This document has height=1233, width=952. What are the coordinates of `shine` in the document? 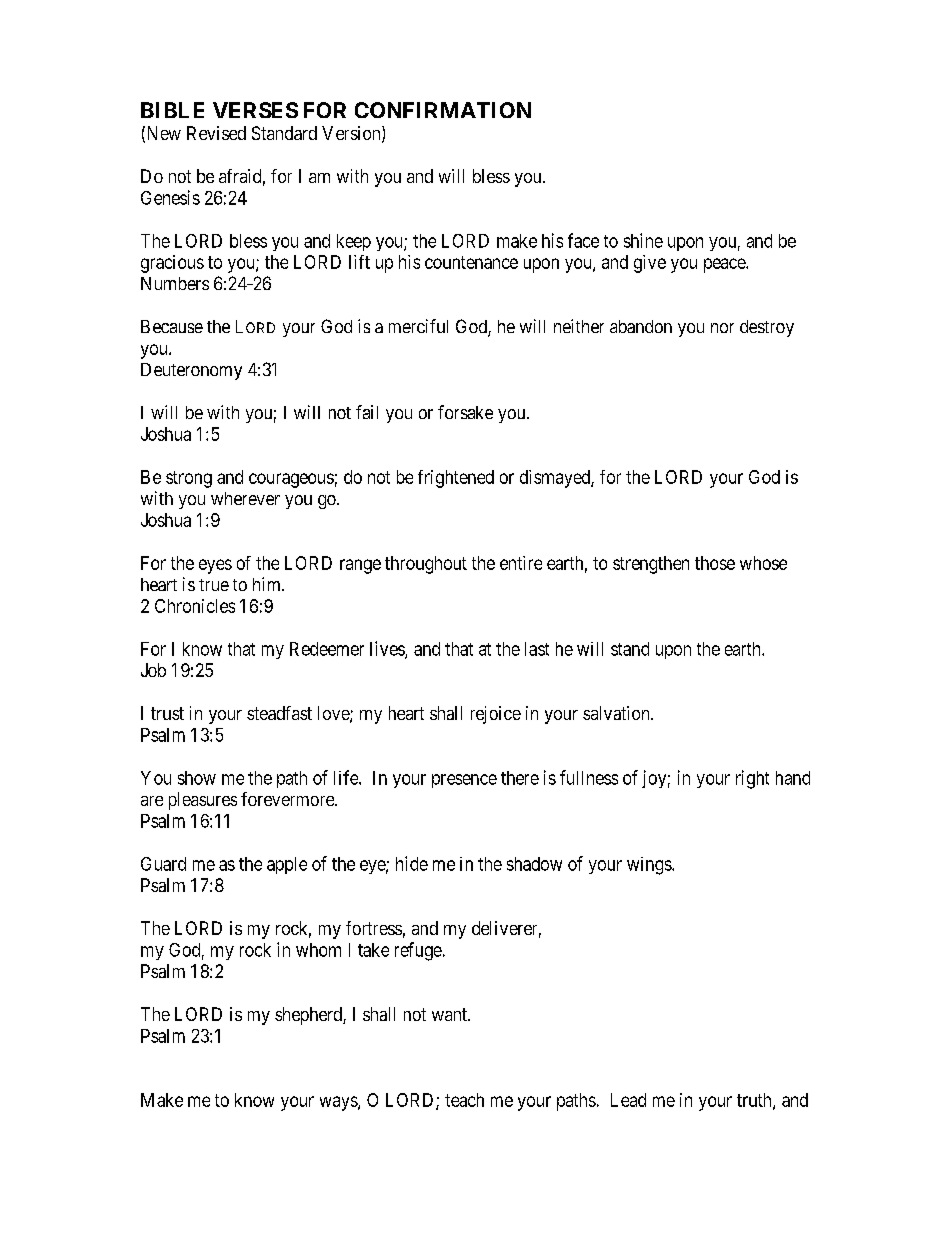 It's located at (643, 240).
